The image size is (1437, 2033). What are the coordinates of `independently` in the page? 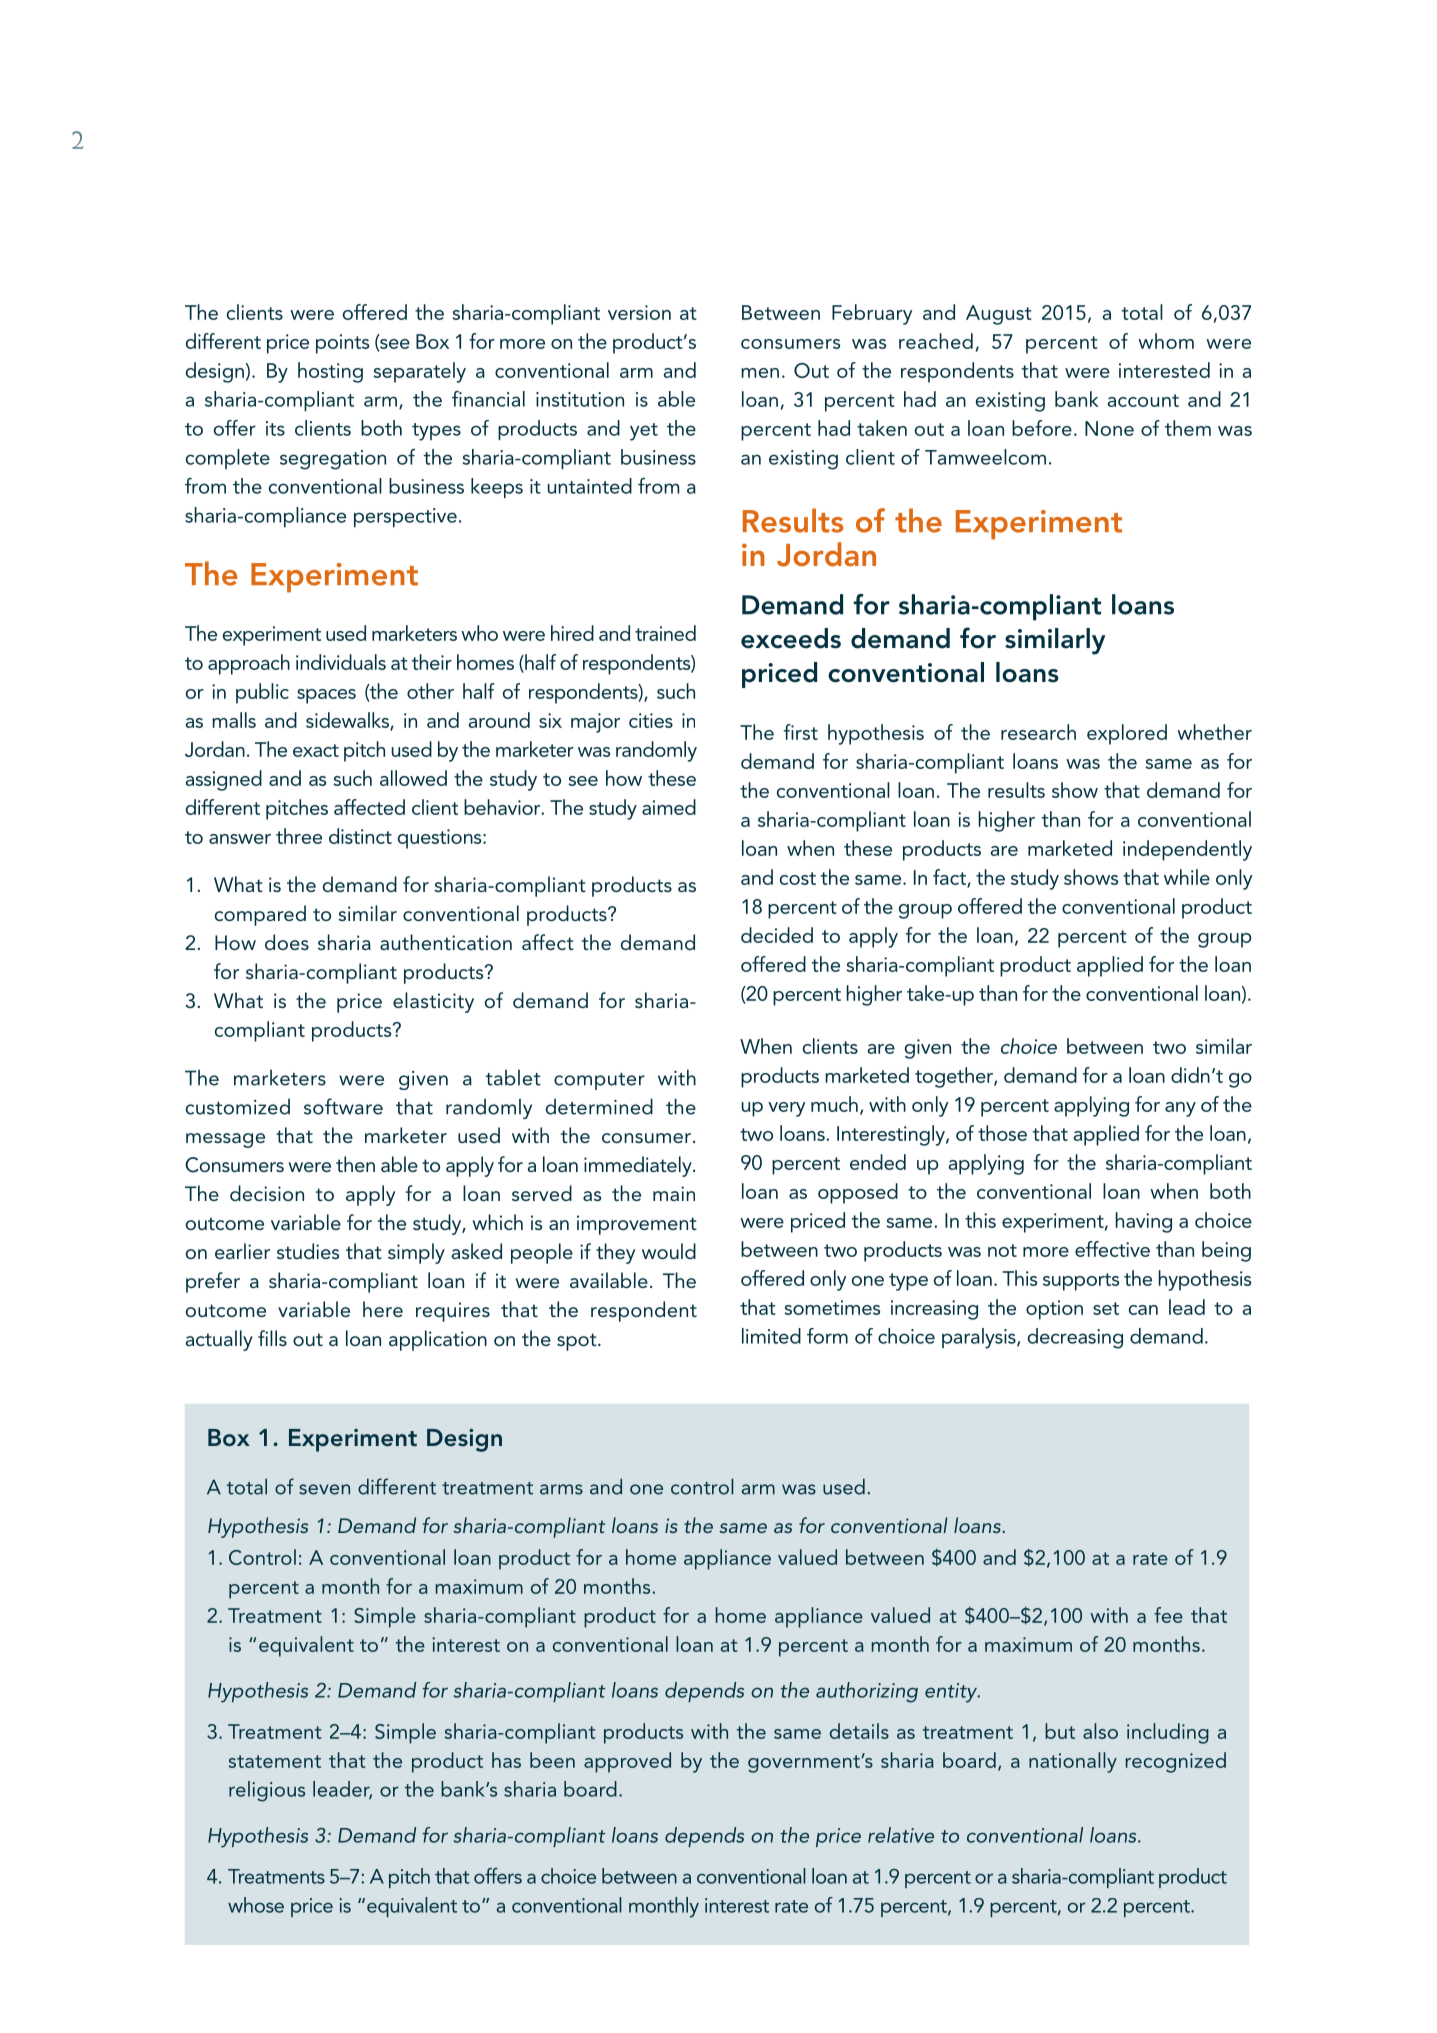 It's located at (1187, 850).
